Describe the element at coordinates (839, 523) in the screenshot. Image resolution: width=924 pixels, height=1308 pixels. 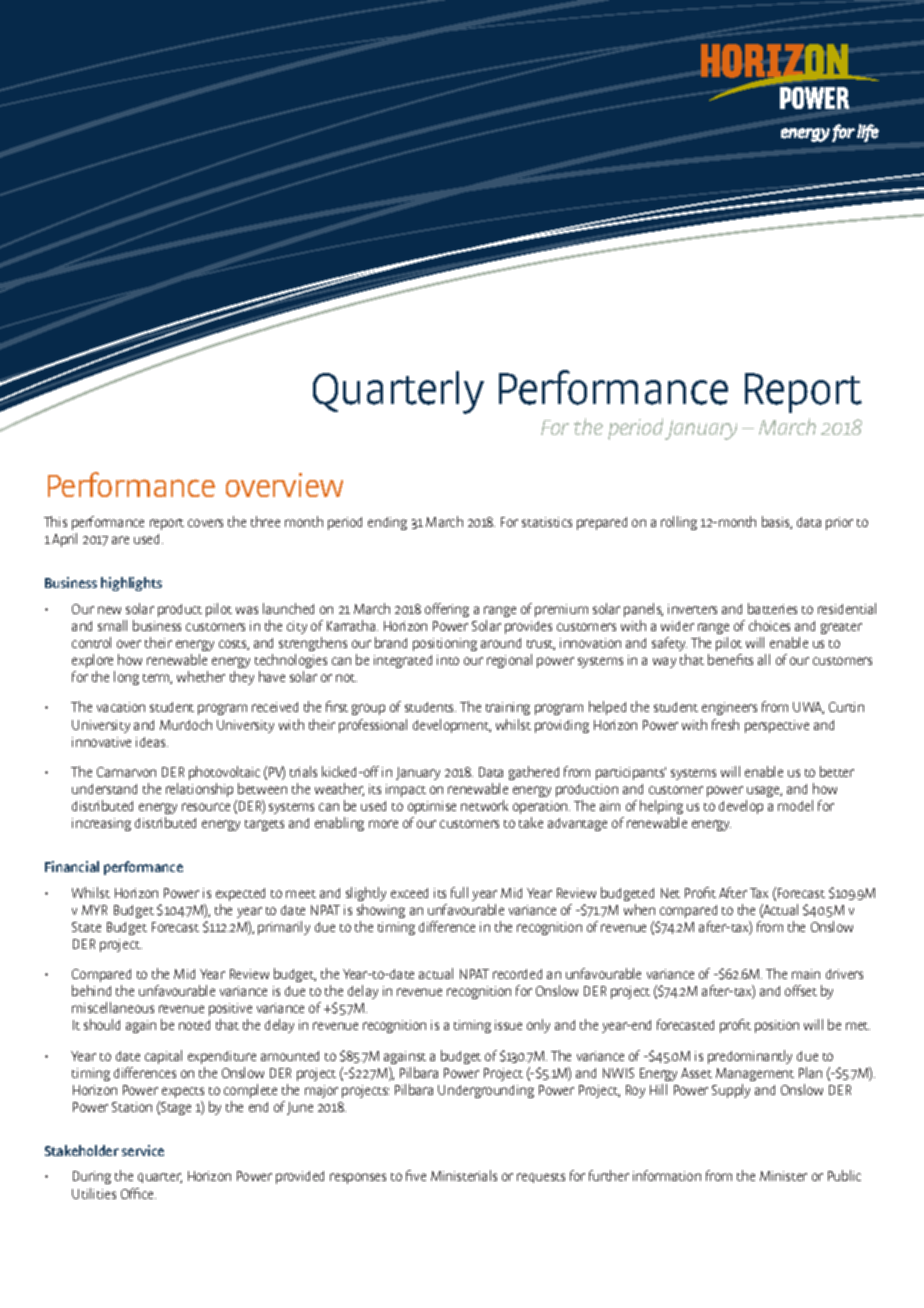
I see `prior` at that location.
